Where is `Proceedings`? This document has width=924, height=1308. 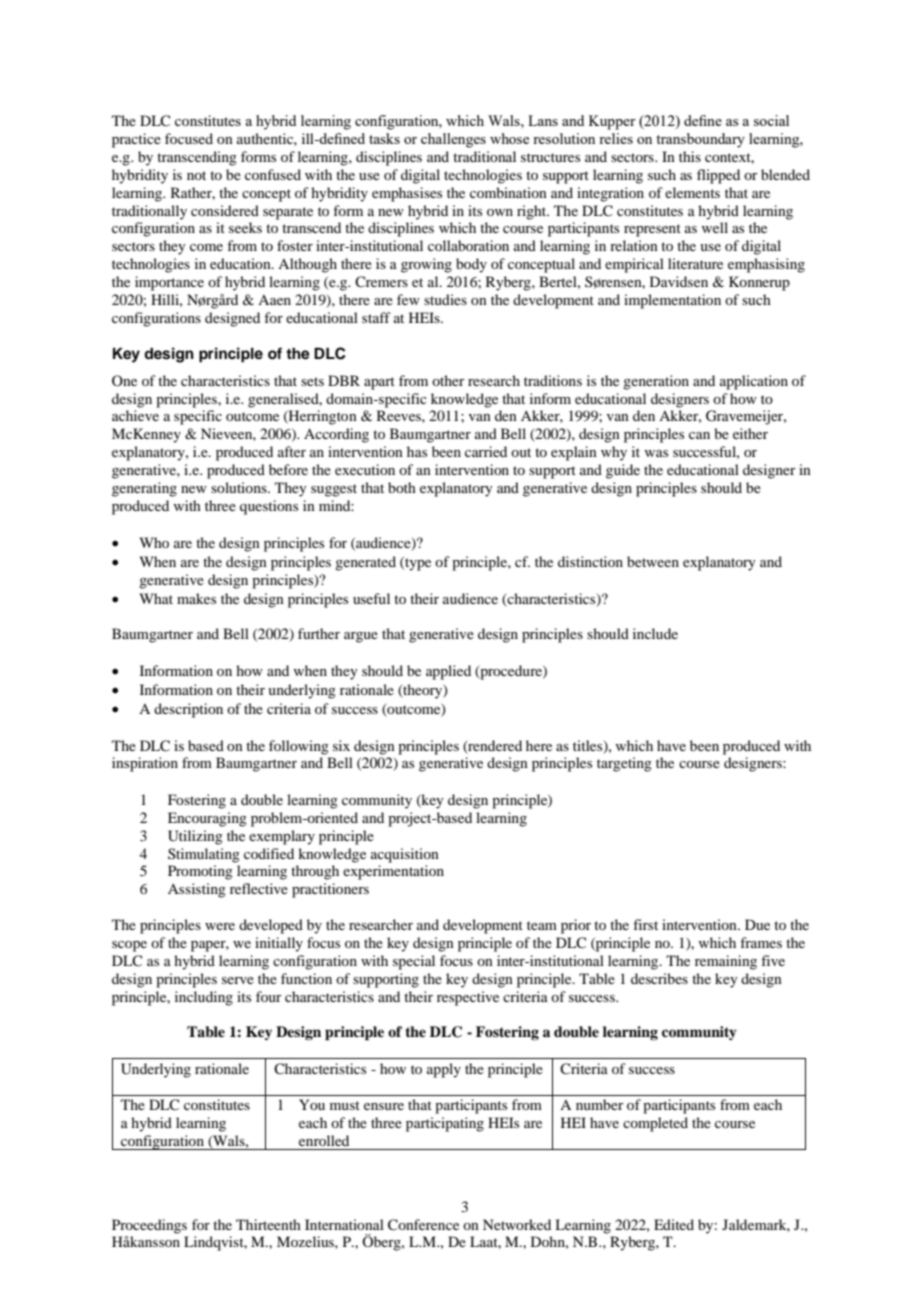 Proceedings is located at coordinates (149, 1226).
